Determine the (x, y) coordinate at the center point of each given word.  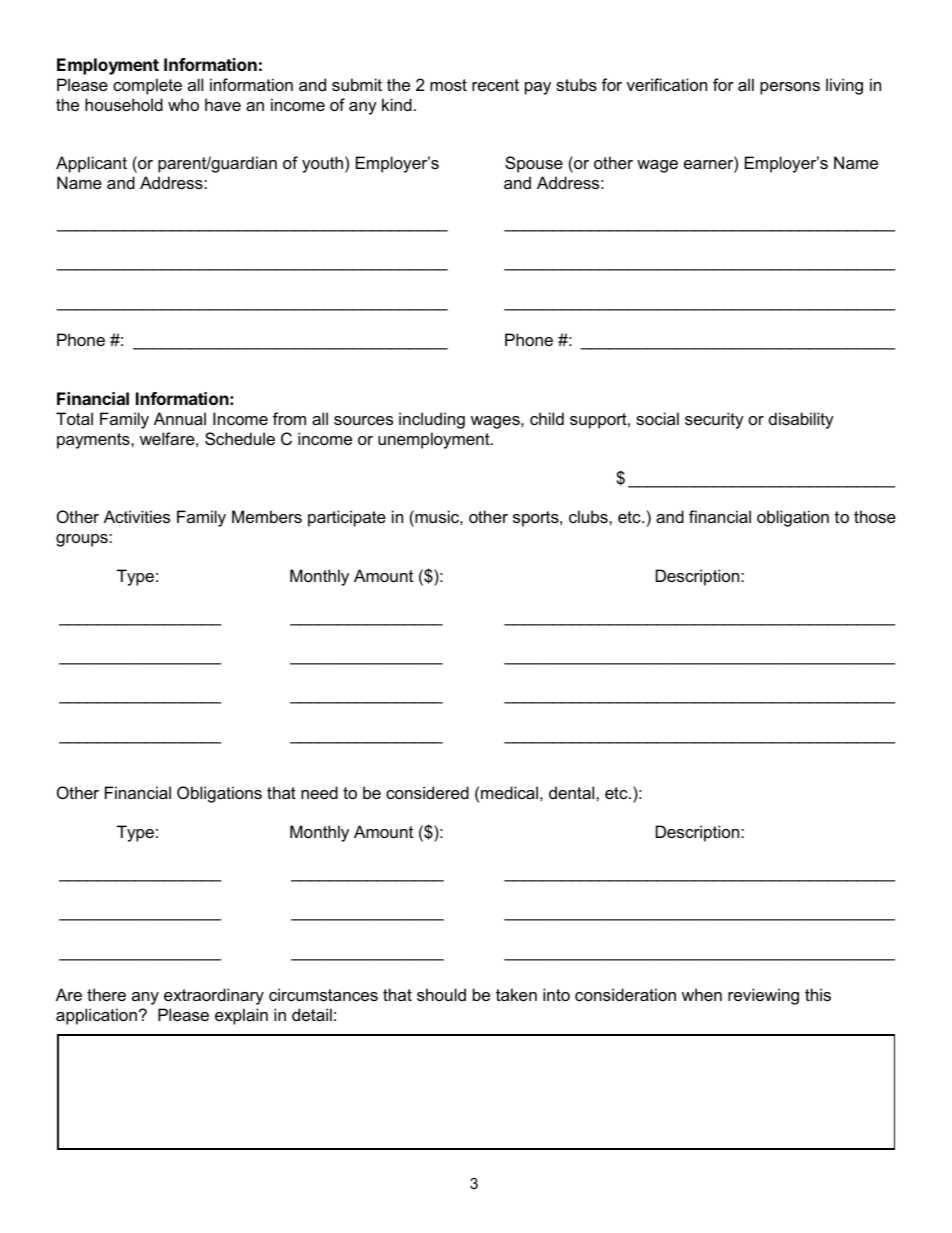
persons (790, 88)
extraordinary (214, 996)
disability (801, 420)
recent (495, 85)
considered (427, 792)
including (432, 420)
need (319, 792)
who (183, 104)
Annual (180, 418)
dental (573, 792)
